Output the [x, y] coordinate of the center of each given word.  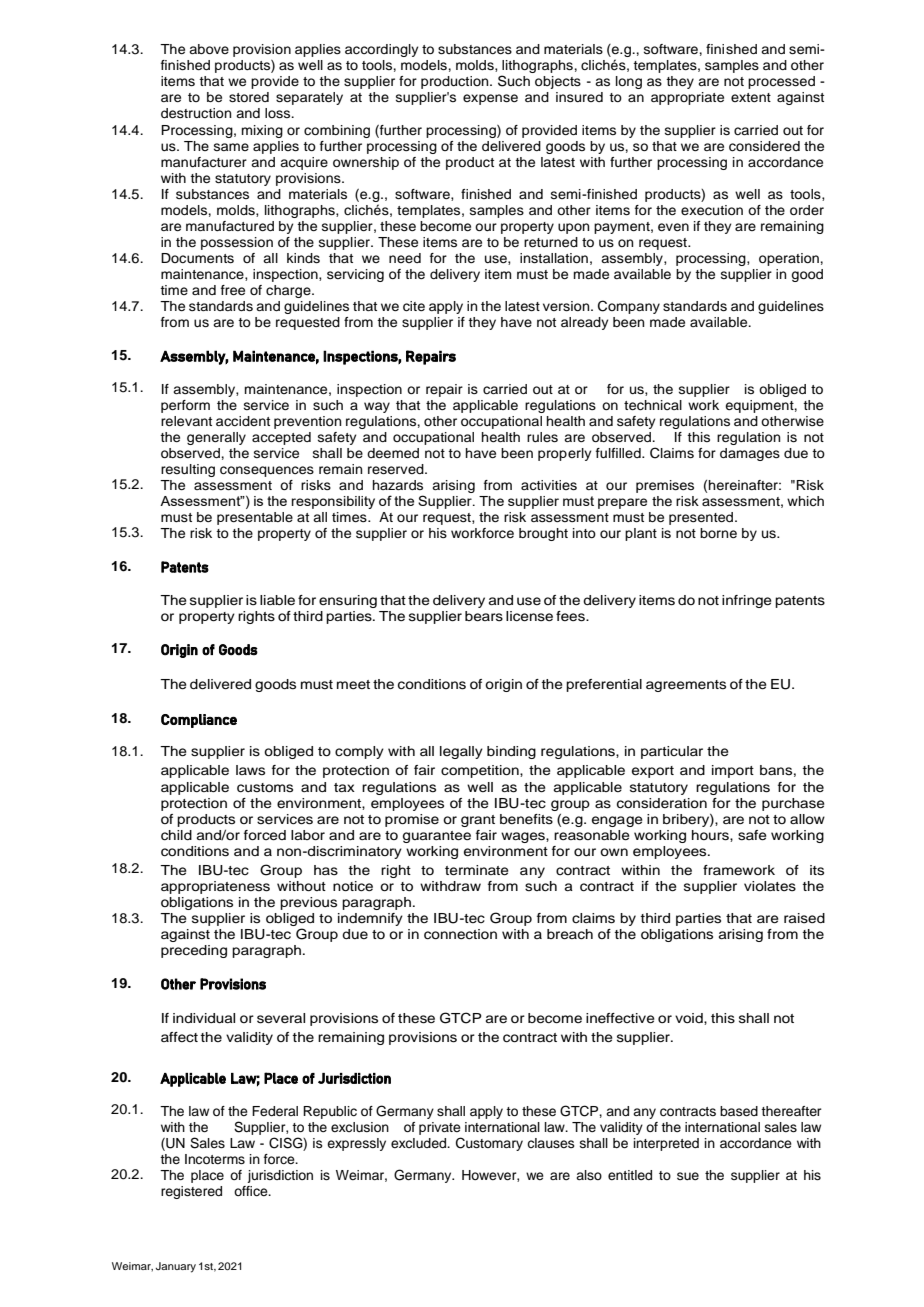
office [252, 1191]
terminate [477, 870]
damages [750, 454]
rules [542, 437]
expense [490, 99]
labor [308, 835]
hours [711, 836]
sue [688, 1176]
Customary [489, 1144]
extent [751, 97]
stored [249, 97]
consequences [267, 471]
